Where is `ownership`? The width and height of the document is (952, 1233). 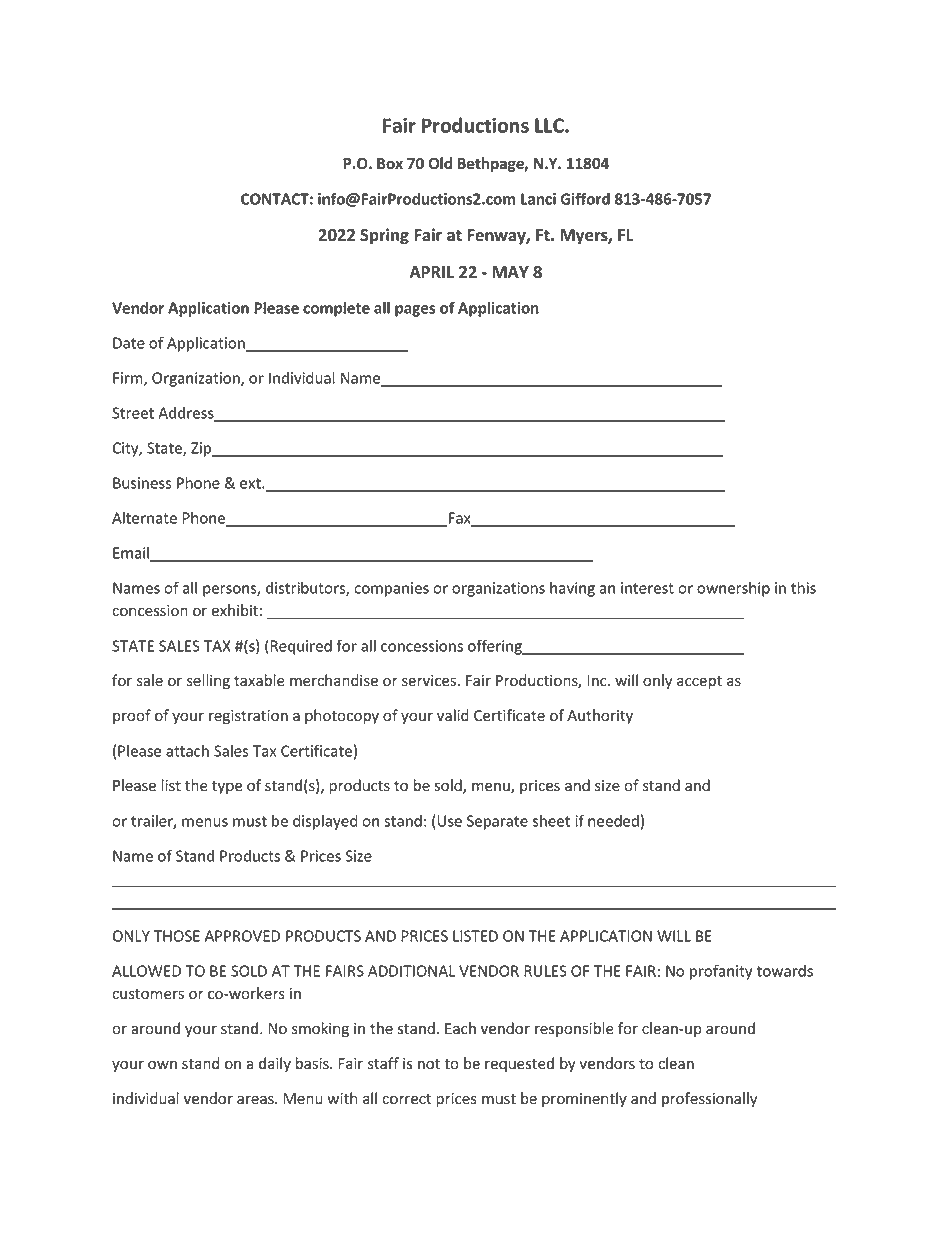 ownership is located at coordinates (733, 589).
